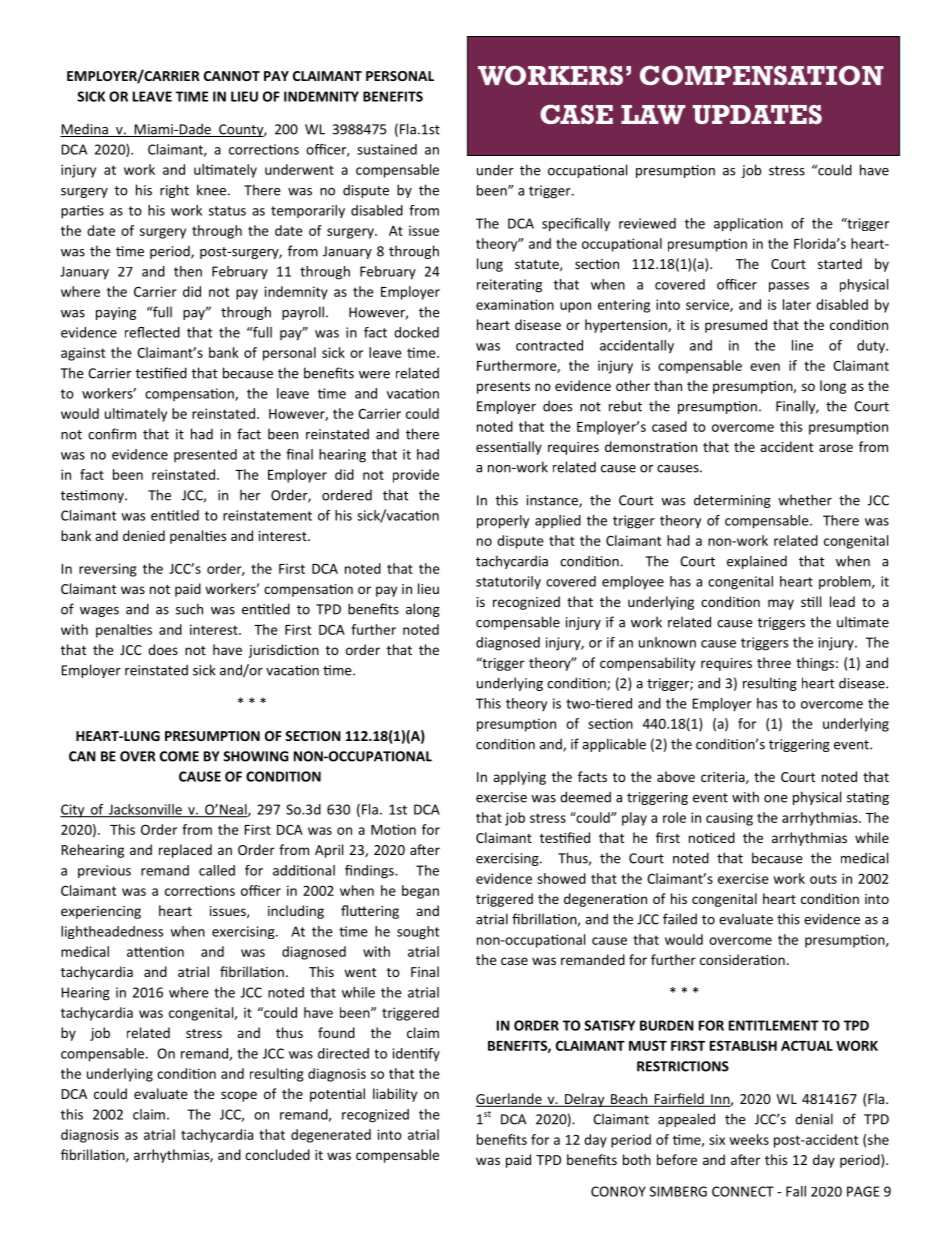  What do you see at coordinates (503, 388) in the page?
I see `presents` at bounding box center [503, 388].
